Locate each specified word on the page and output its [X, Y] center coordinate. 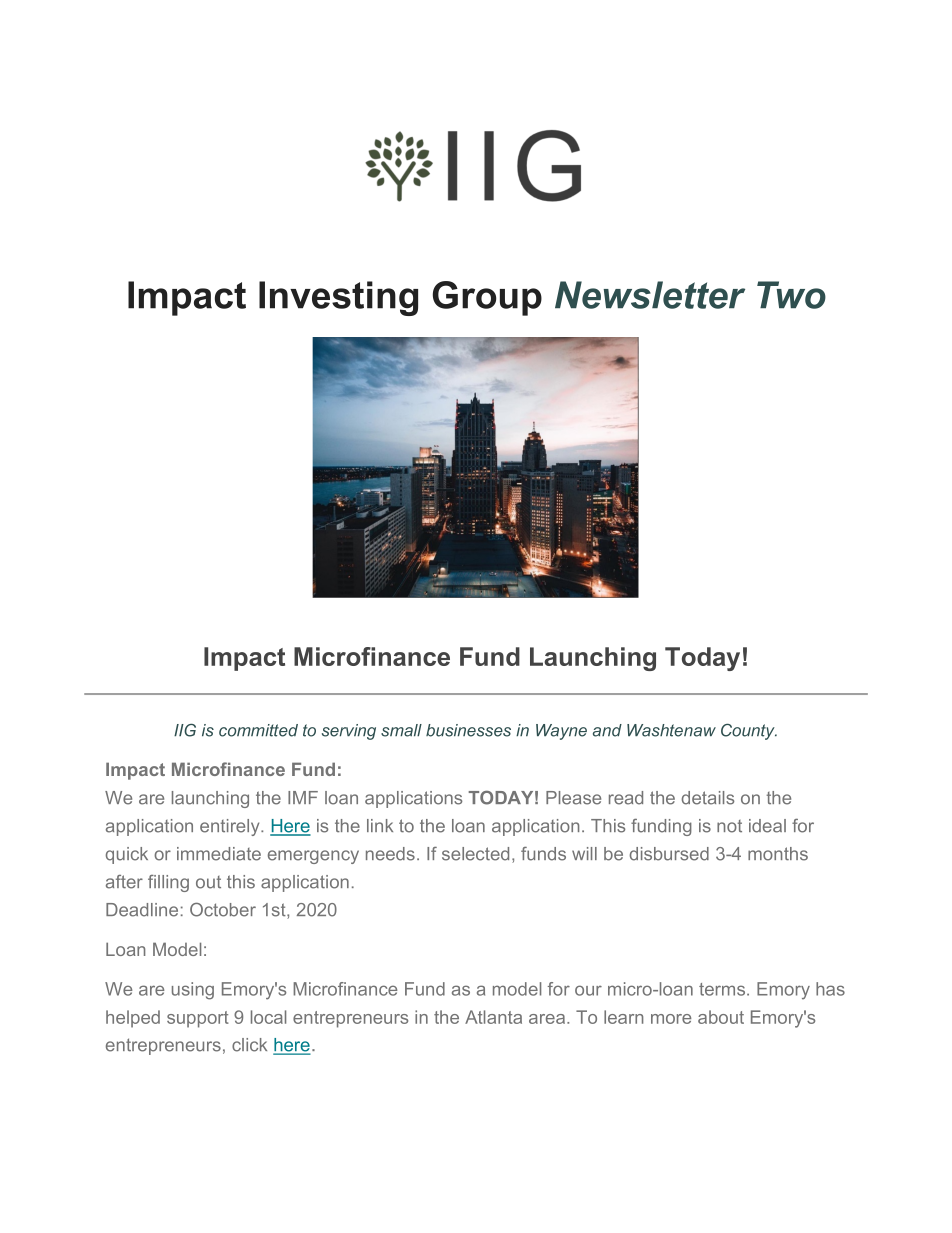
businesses [468, 730]
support [198, 1019]
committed [258, 730]
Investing [338, 298]
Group [487, 298]
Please [573, 798]
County [749, 732]
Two [791, 295]
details [707, 798]
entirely [231, 827]
